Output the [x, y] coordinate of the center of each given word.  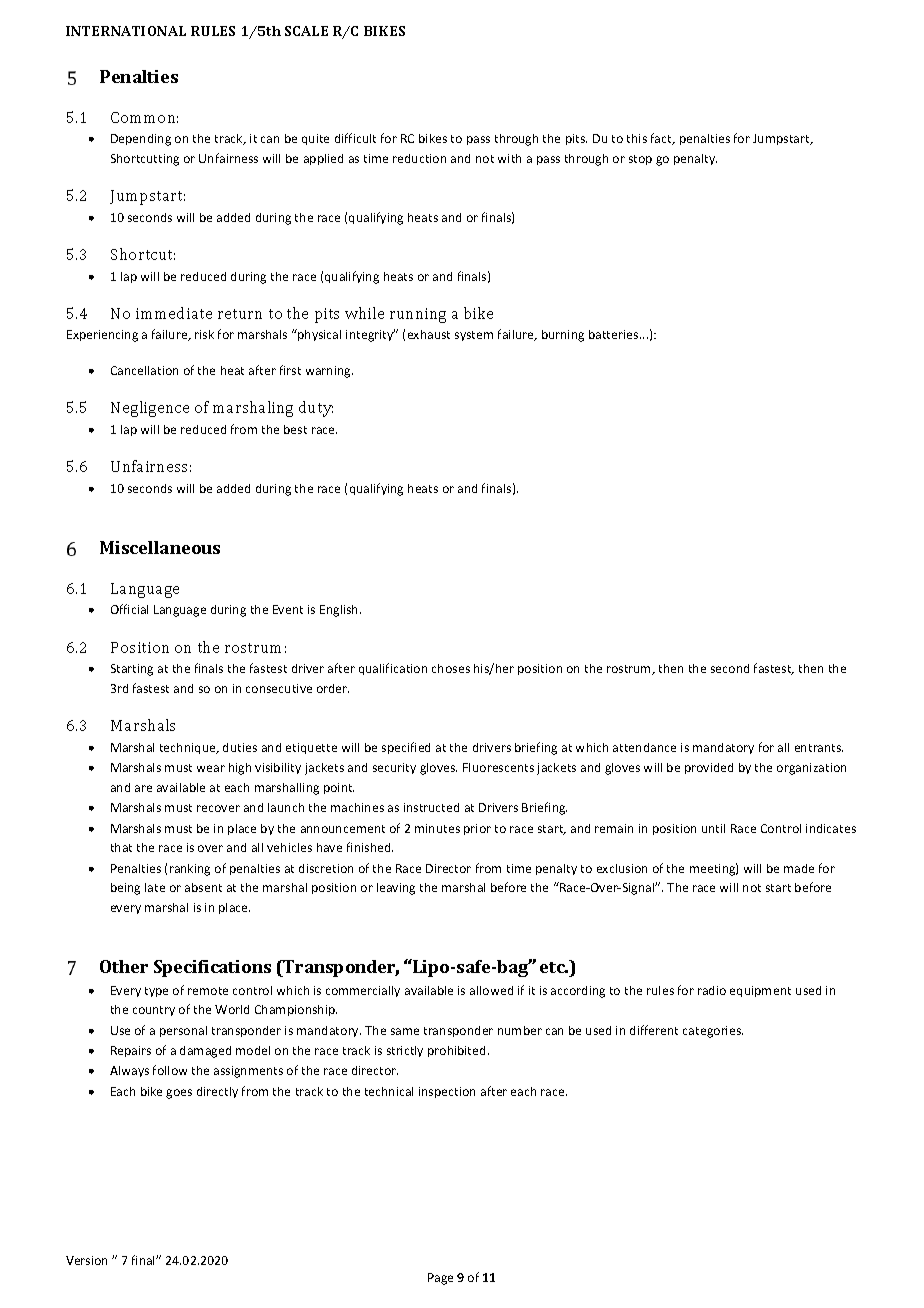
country [154, 1011]
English [340, 611]
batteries [615, 334]
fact [662, 139]
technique [189, 748]
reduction [419, 158]
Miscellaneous [160, 547]
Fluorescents [498, 767]
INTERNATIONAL [126, 31]
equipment [760, 991]
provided [709, 768]
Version [86, 1260]
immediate [174, 313]
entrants [819, 748]
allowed [491, 990]
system [474, 336]
